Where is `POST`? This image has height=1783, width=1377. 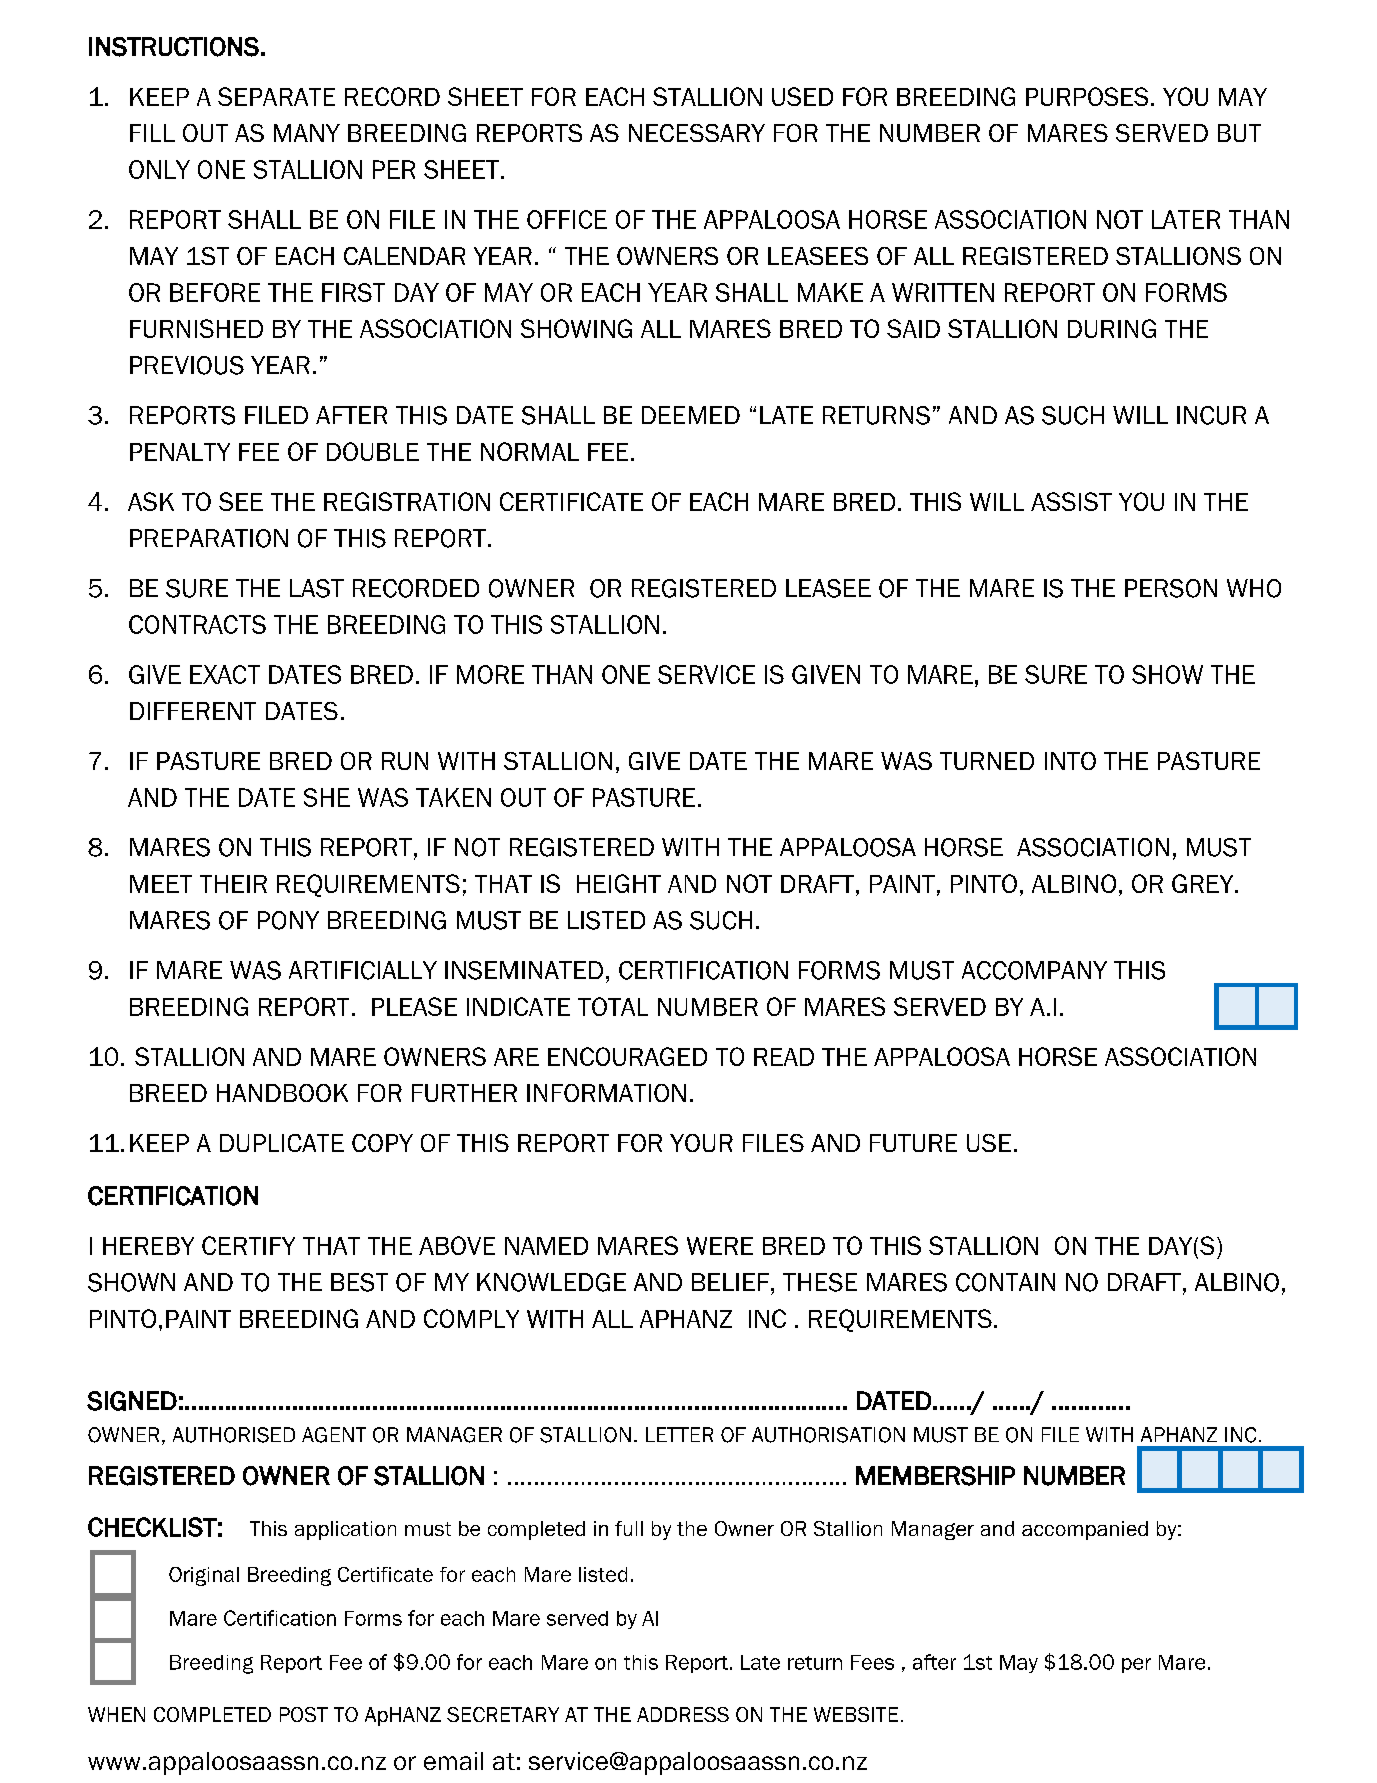 POST is located at coordinates (304, 1714).
